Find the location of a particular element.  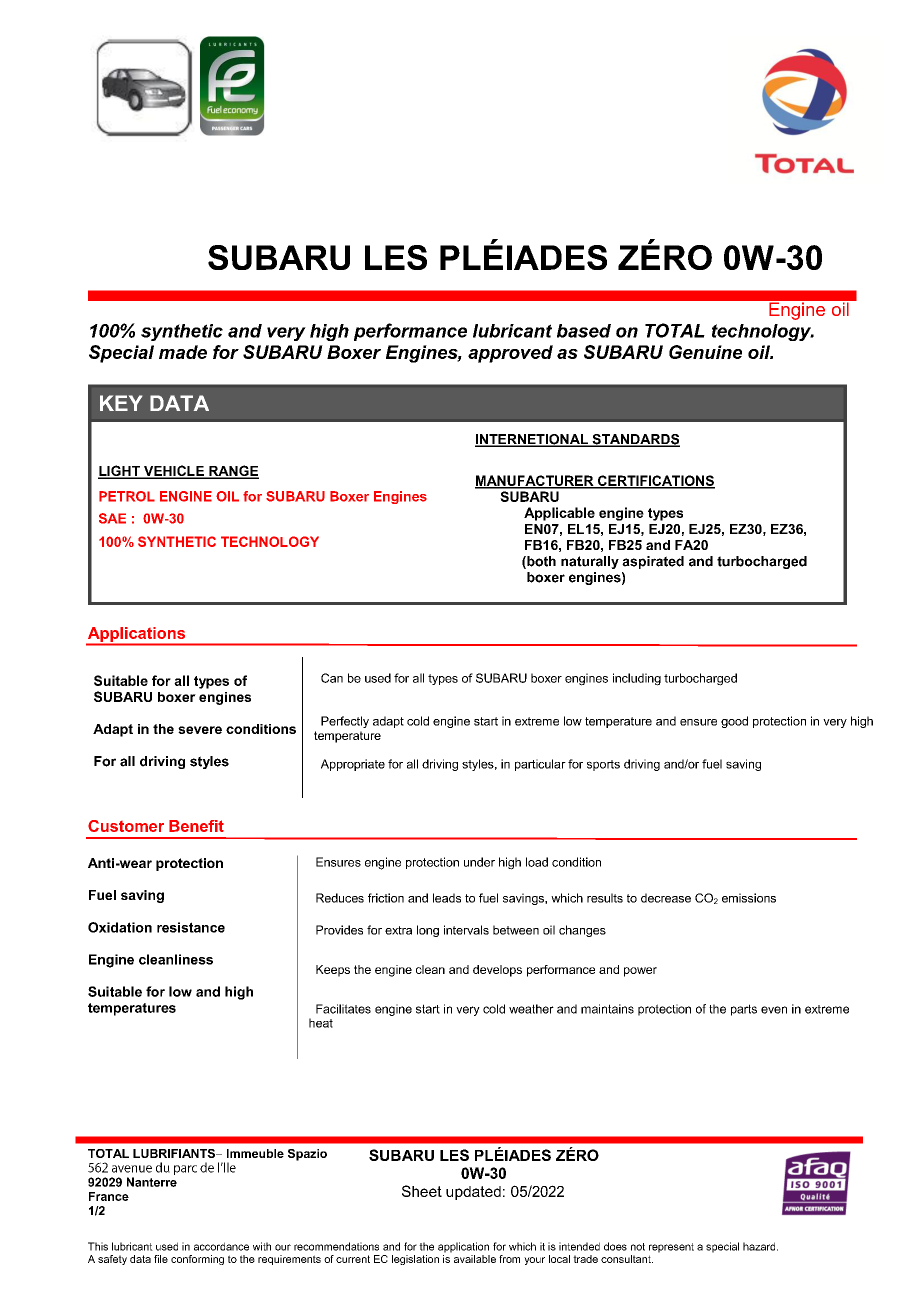

file is located at coordinates (161, 1259).
